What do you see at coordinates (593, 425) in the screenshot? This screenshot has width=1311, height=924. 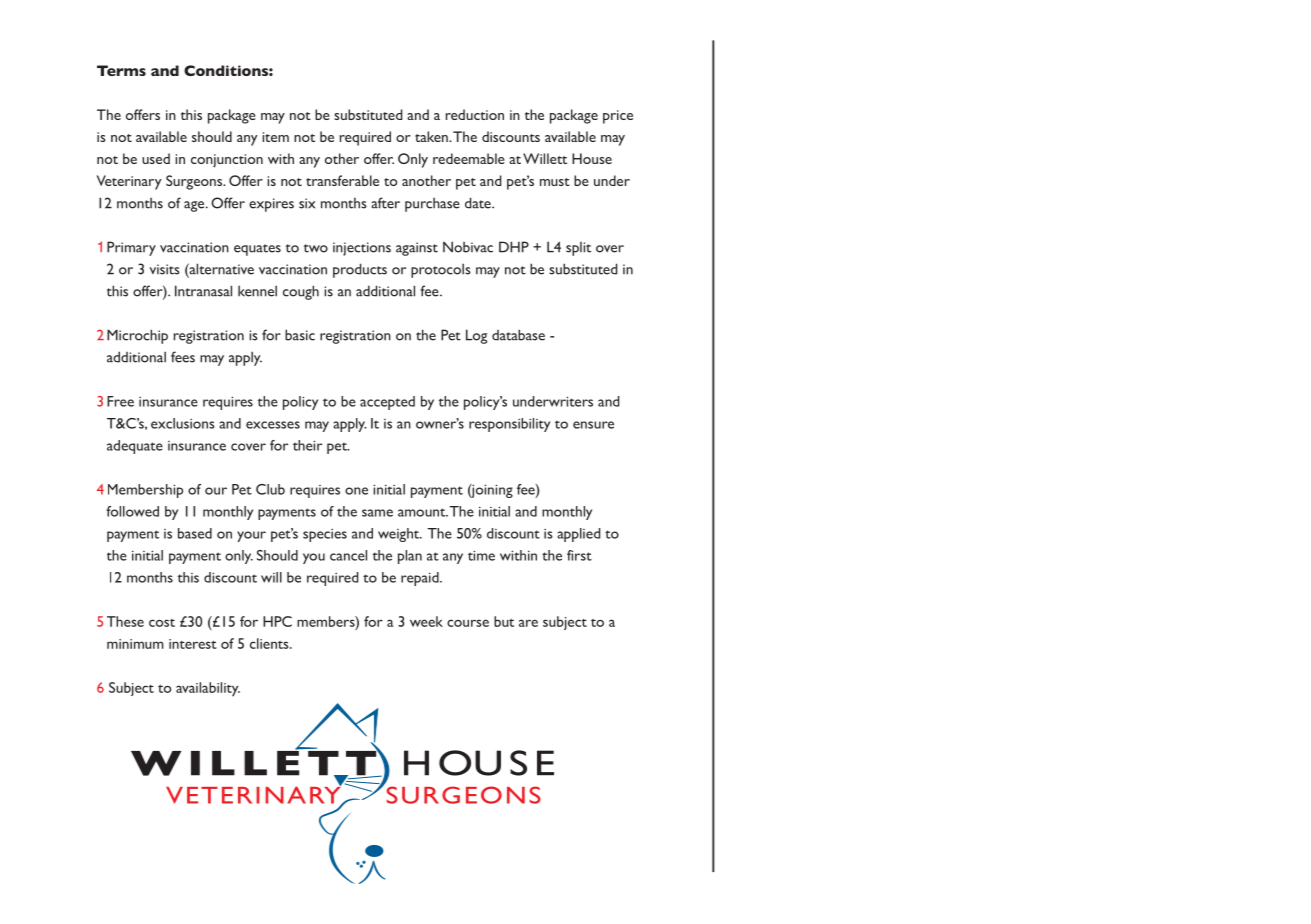 I see `ensure` at bounding box center [593, 425].
